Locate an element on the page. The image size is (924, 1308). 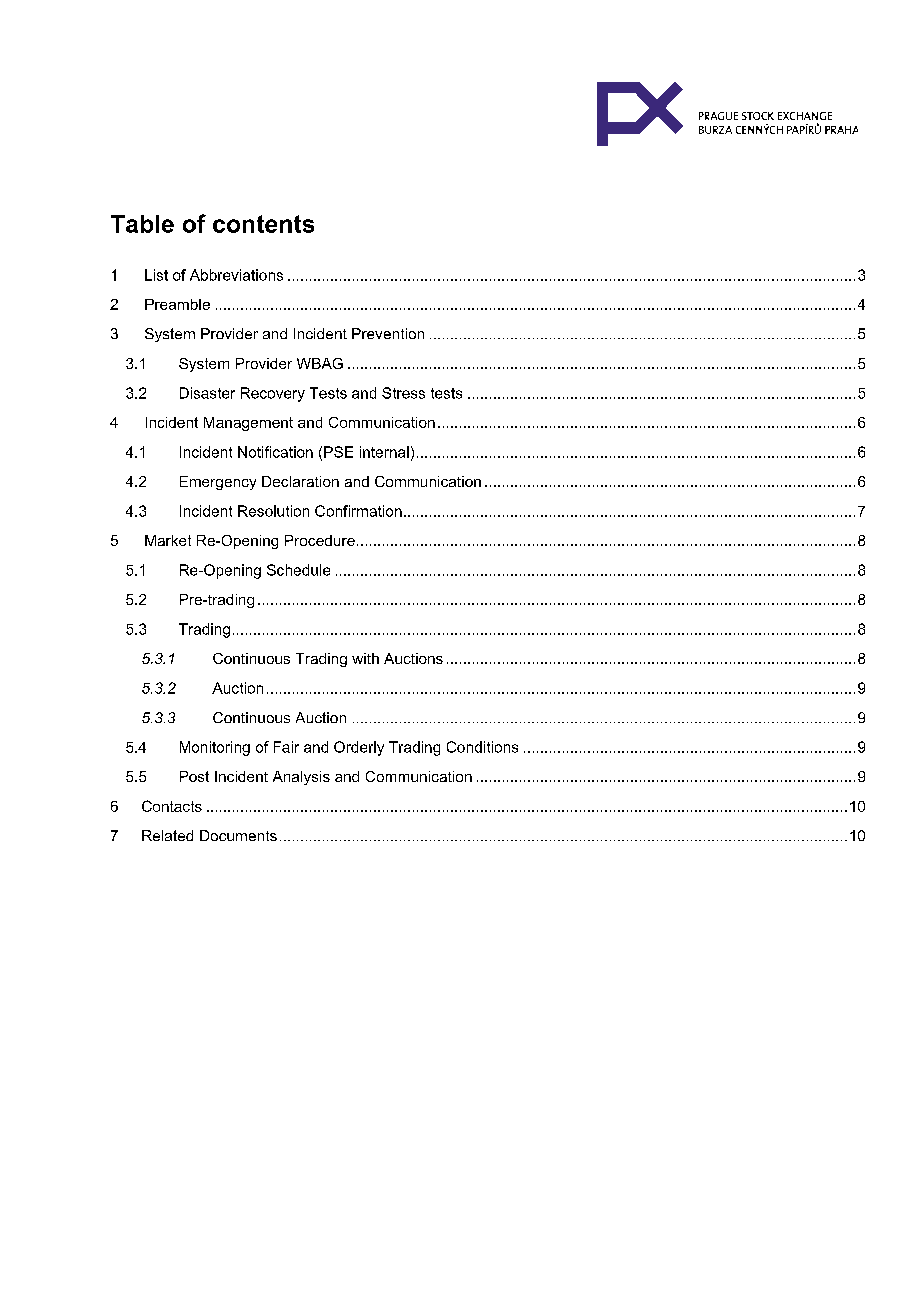
Schedule is located at coordinates (298, 570).
